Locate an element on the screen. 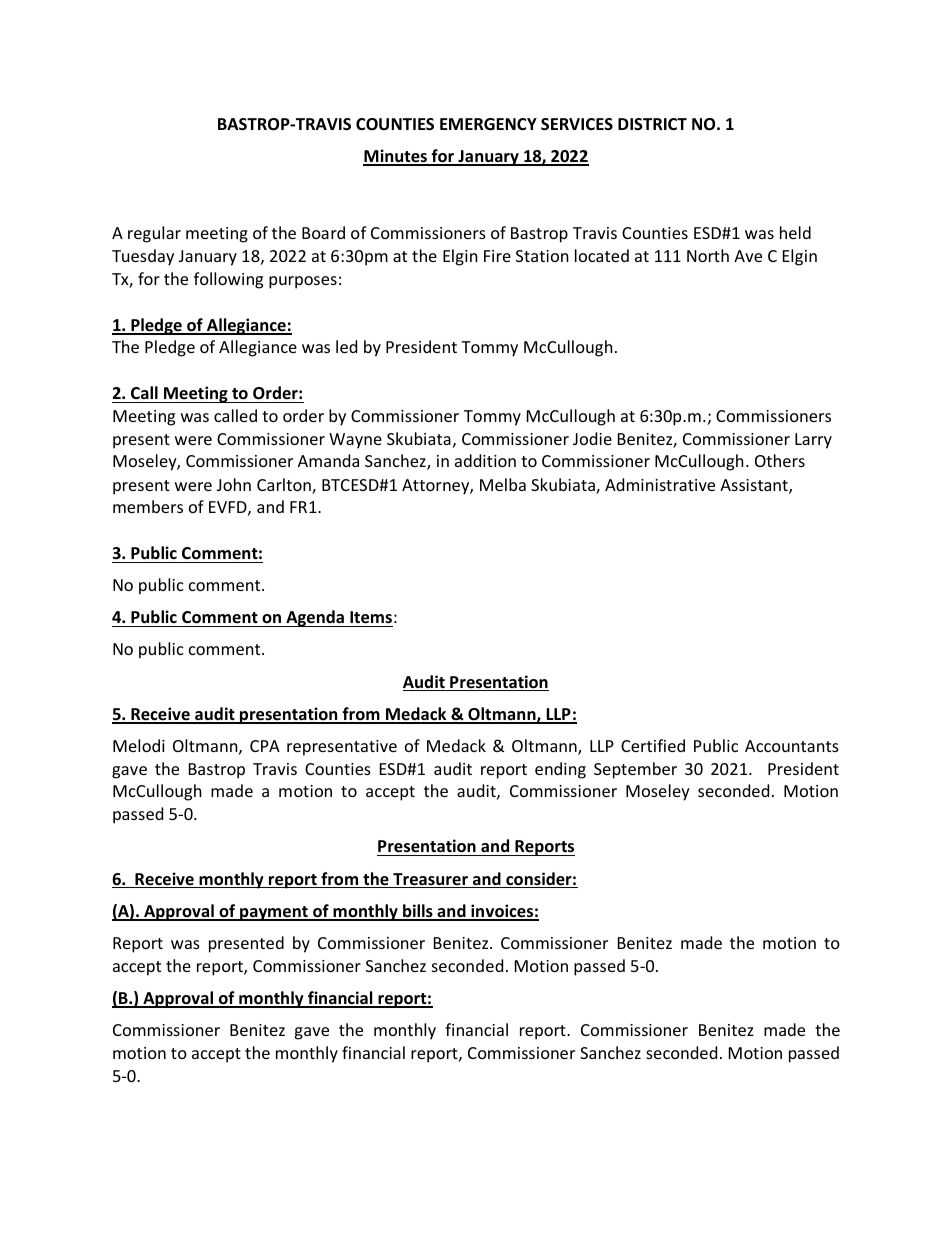 Image resolution: width=952 pixels, height=1233 pixels. Melba is located at coordinates (503, 484).
